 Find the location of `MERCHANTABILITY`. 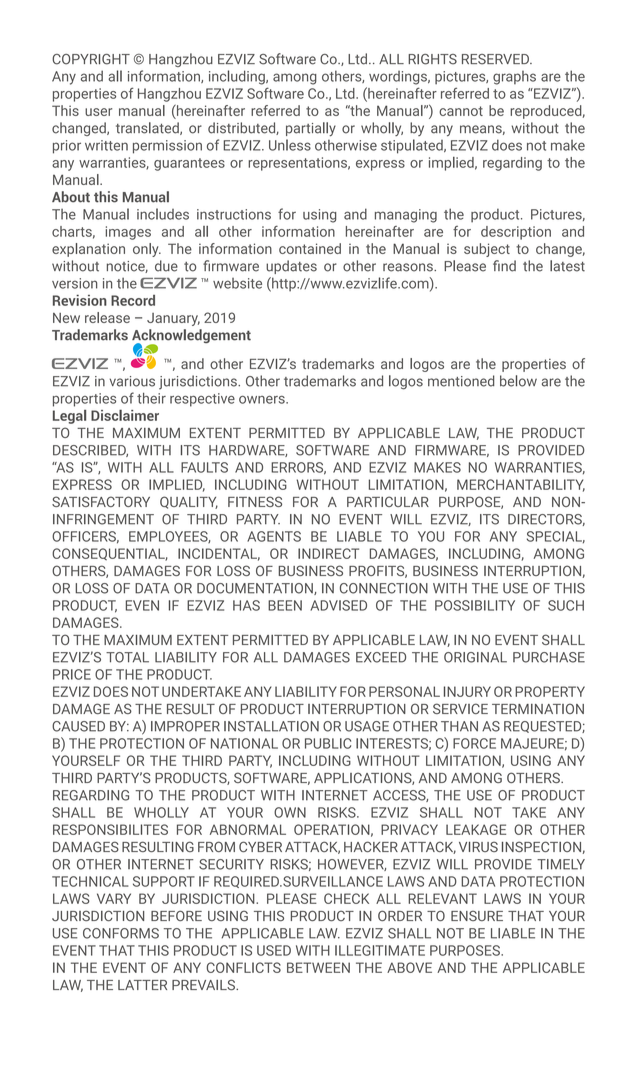

MERCHANTABILITY is located at coordinates (521, 485).
